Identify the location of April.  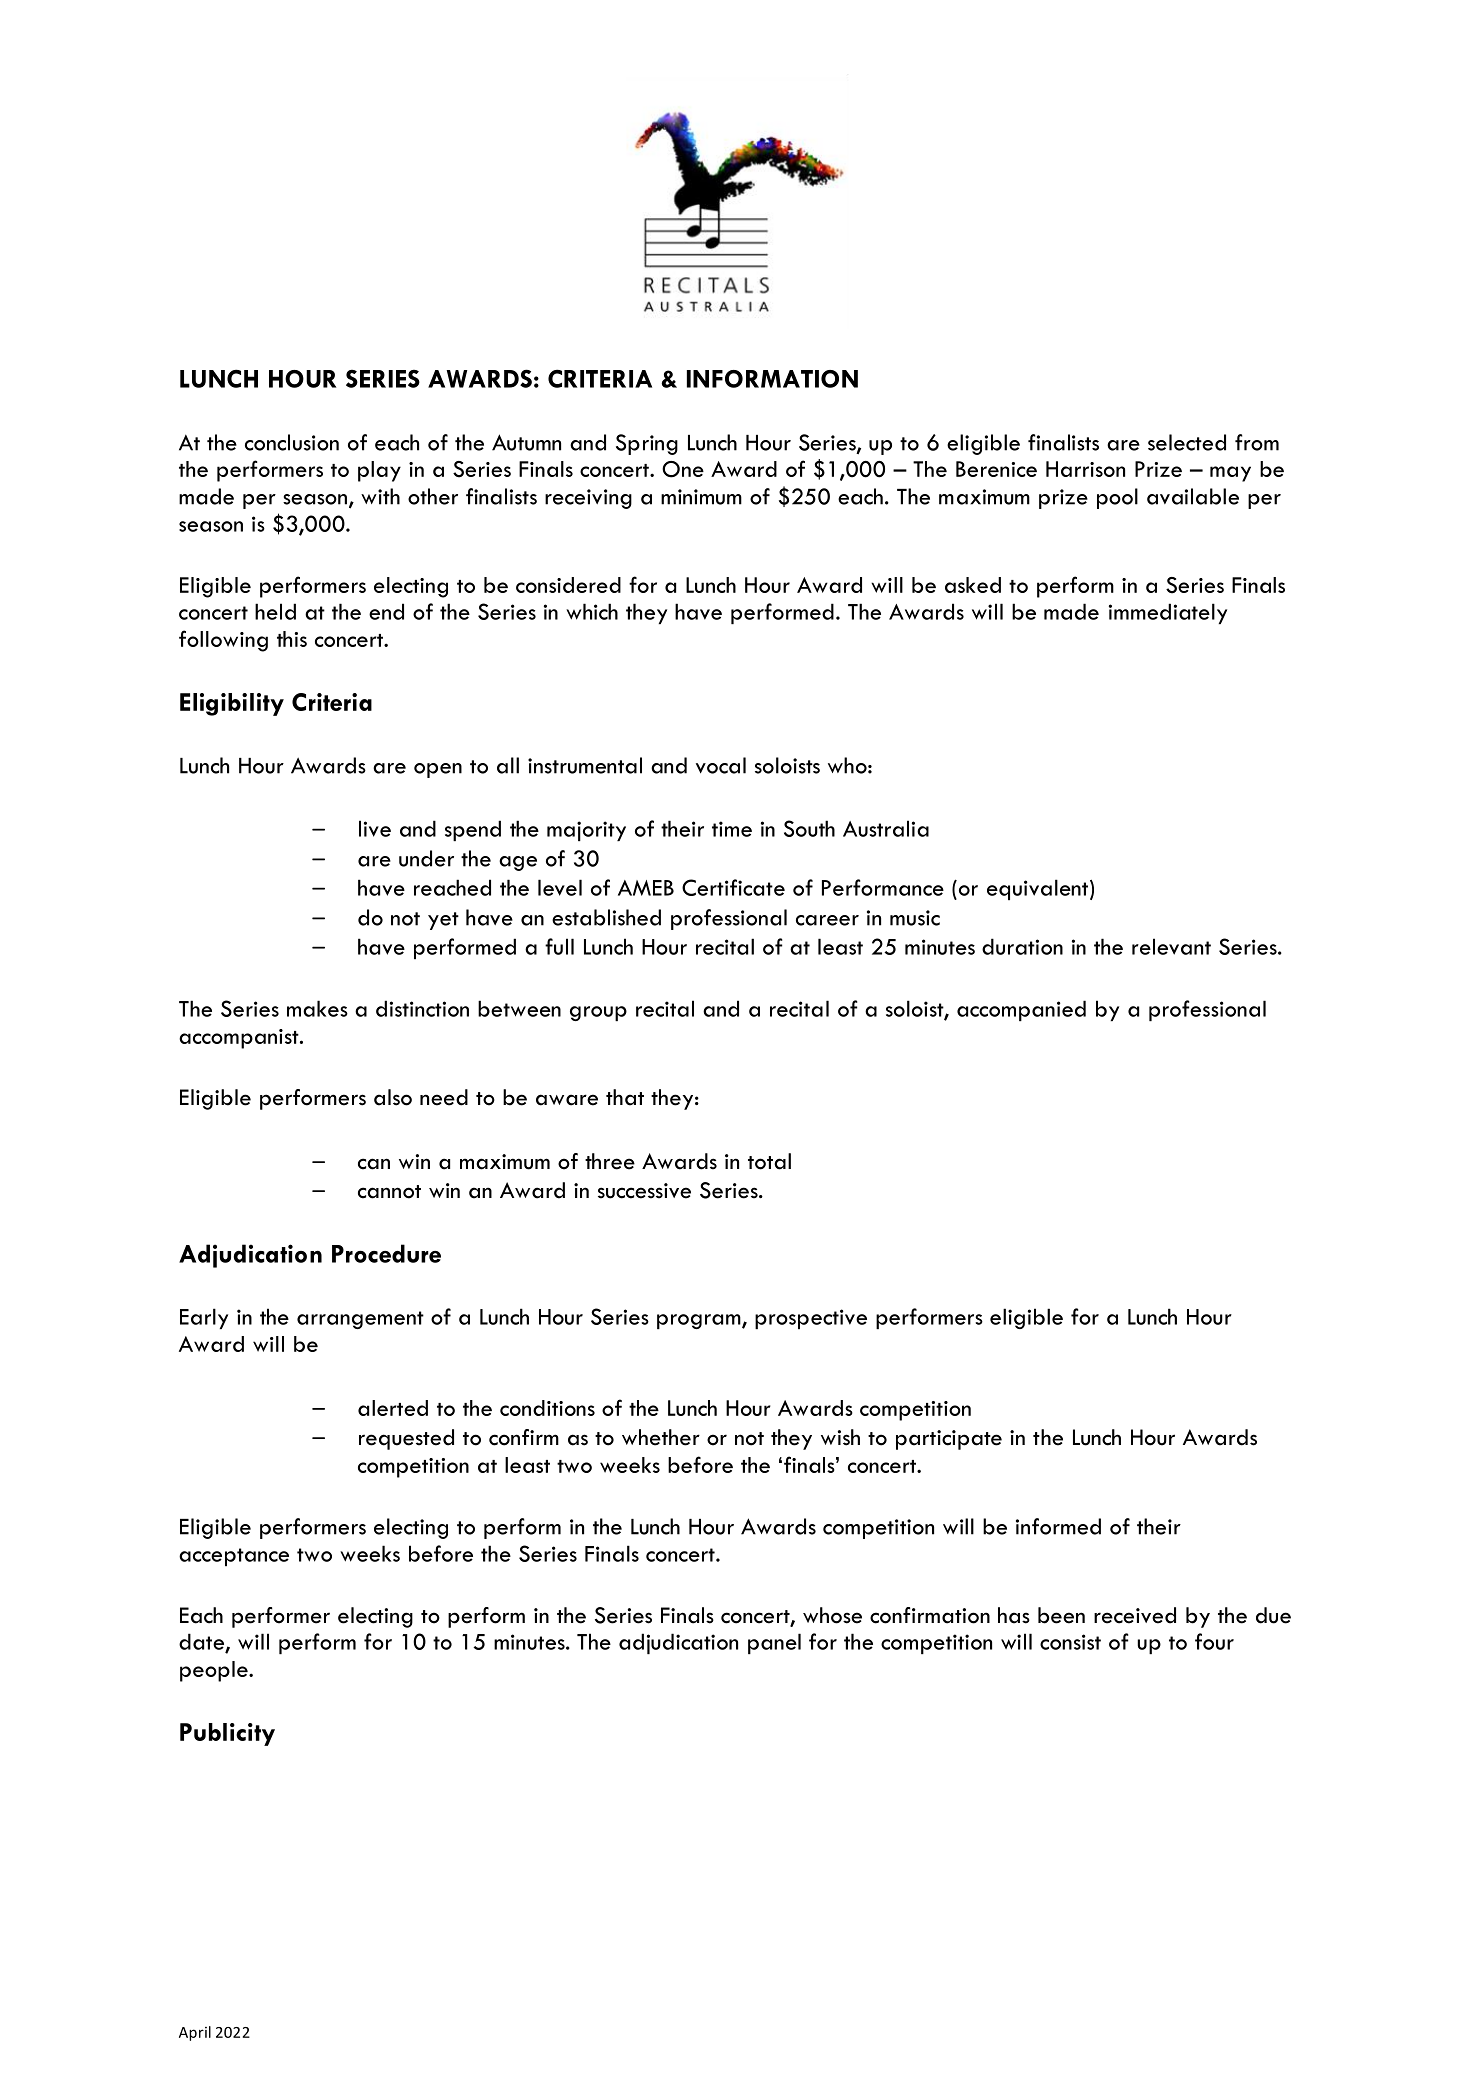
(195, 2033).
